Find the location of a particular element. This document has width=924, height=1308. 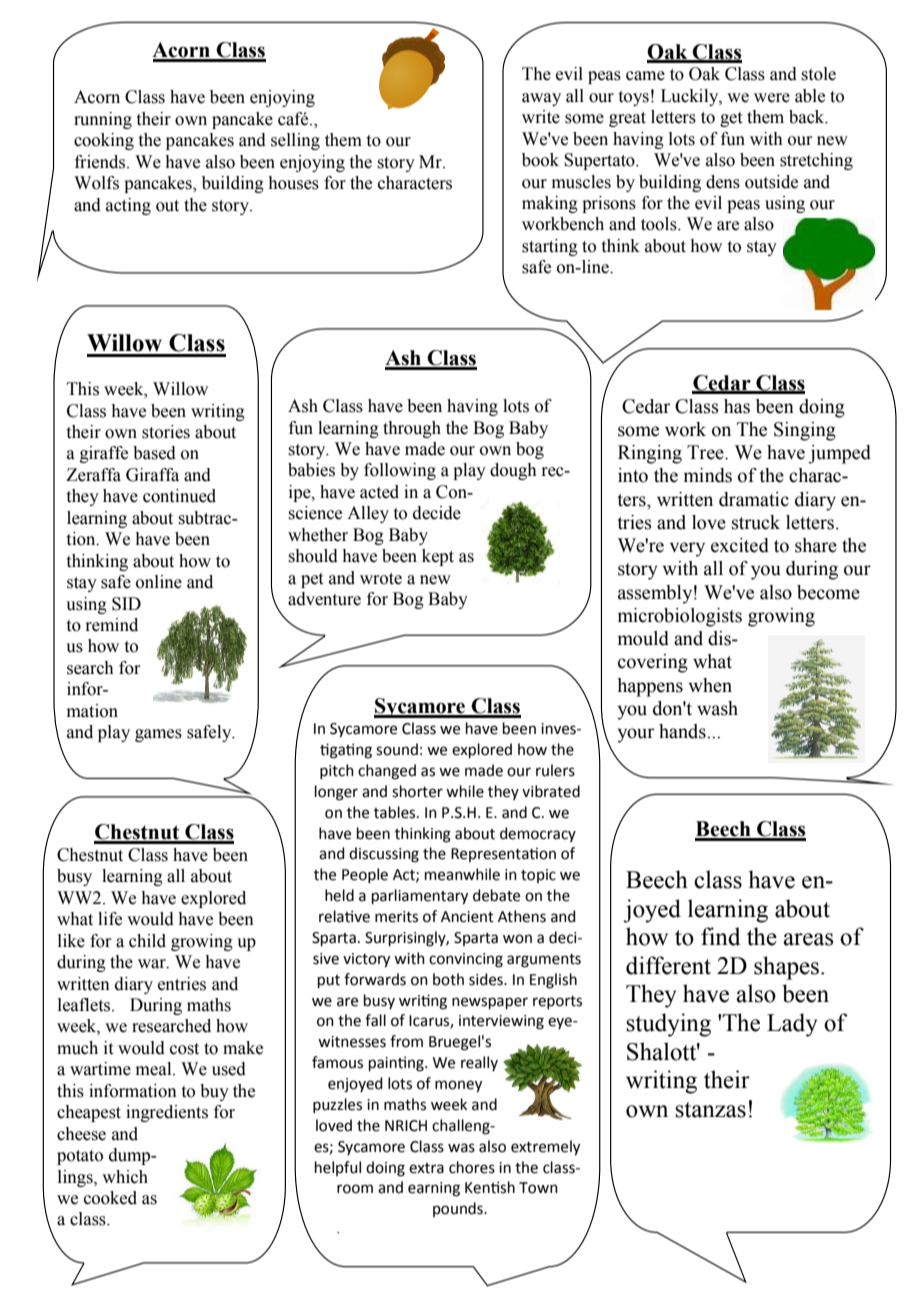

remind is located at coordinates (111, 625).
